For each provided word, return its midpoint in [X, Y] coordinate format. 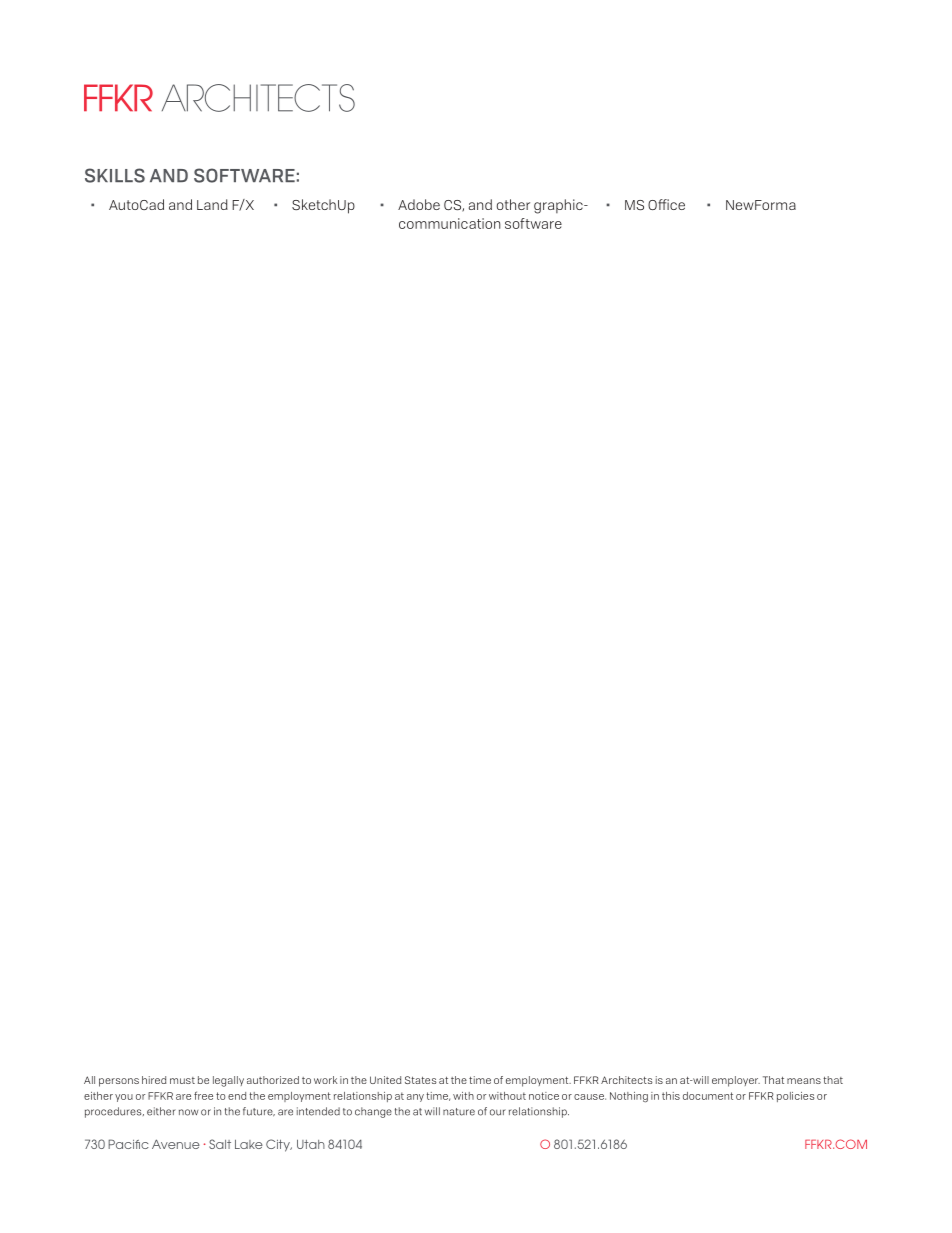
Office [666, 204]
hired [154, 1080]
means [804, 1081]
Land [212, 204]
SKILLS [115, 175]
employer [736, 1081]
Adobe [419, 204]
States [421, 1080]
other [513, 204]
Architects [627, 1080]
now [188, 1112]
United [385, 1080]
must [182, 1080]
